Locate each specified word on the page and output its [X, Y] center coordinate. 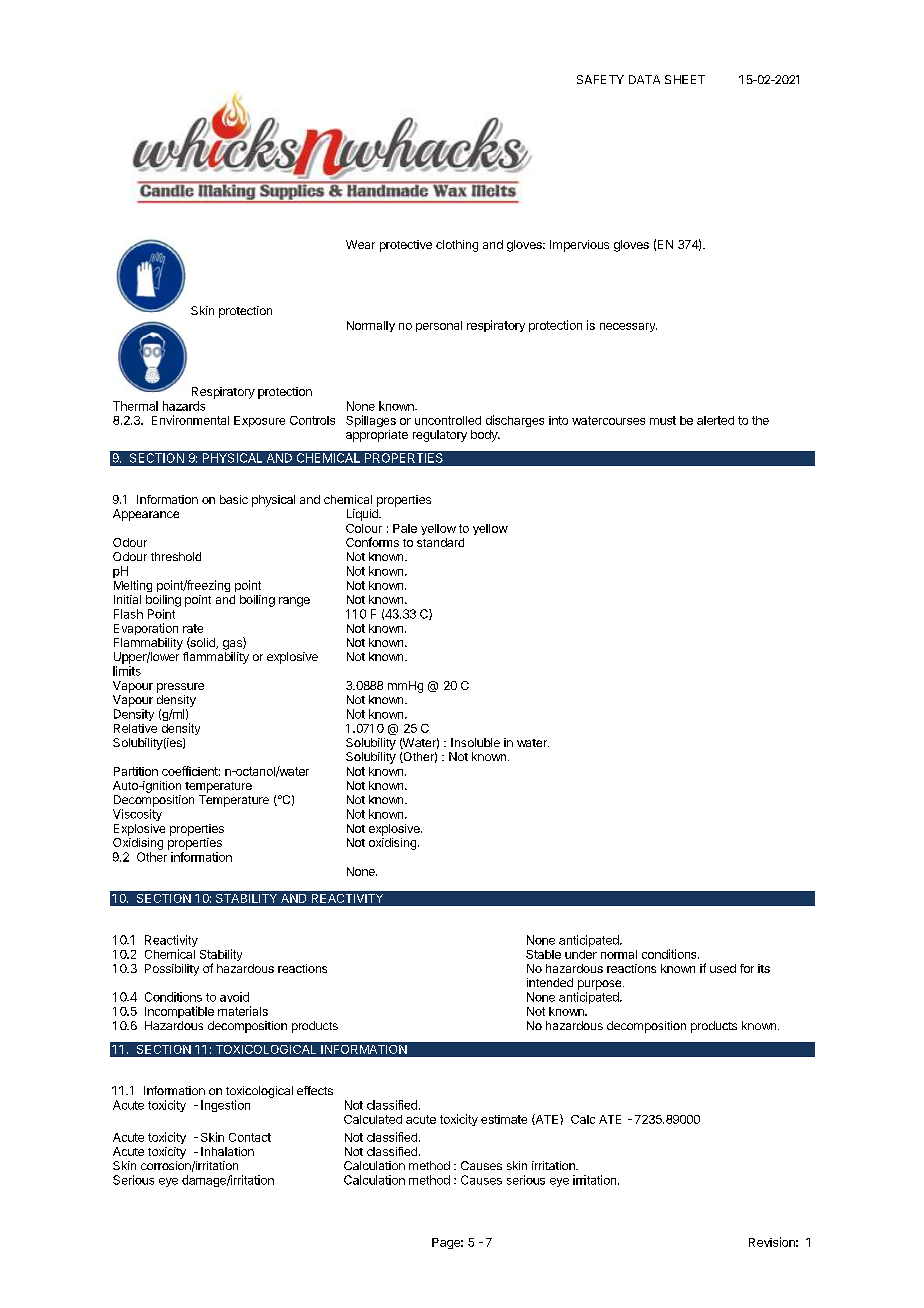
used [723, 968]
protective [406, 246]
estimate [504, 1119]
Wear [360, 244]
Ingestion [225, 1106]
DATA [644, 79]
